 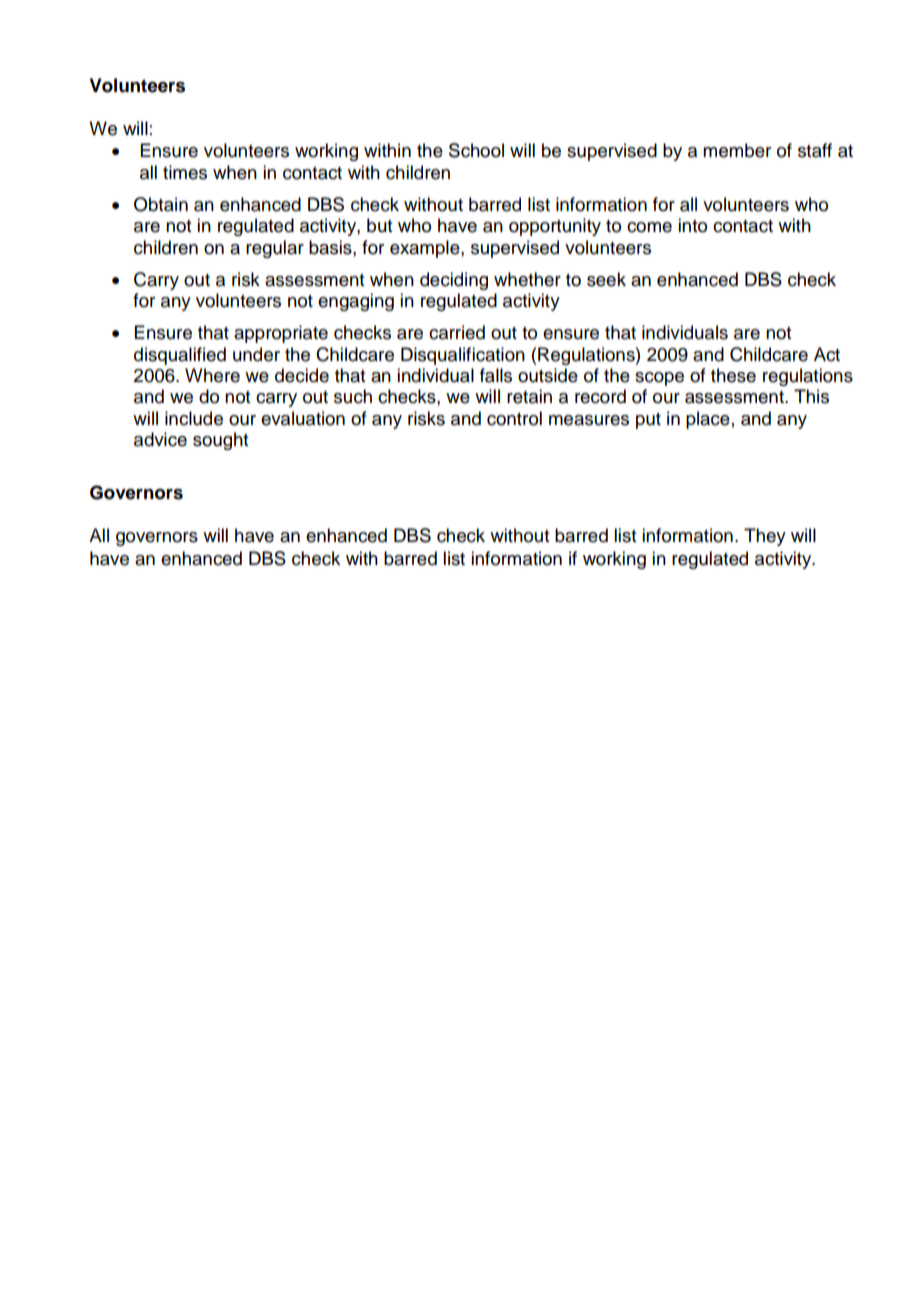 I want to click on retain, so click(x=529, y=396).
